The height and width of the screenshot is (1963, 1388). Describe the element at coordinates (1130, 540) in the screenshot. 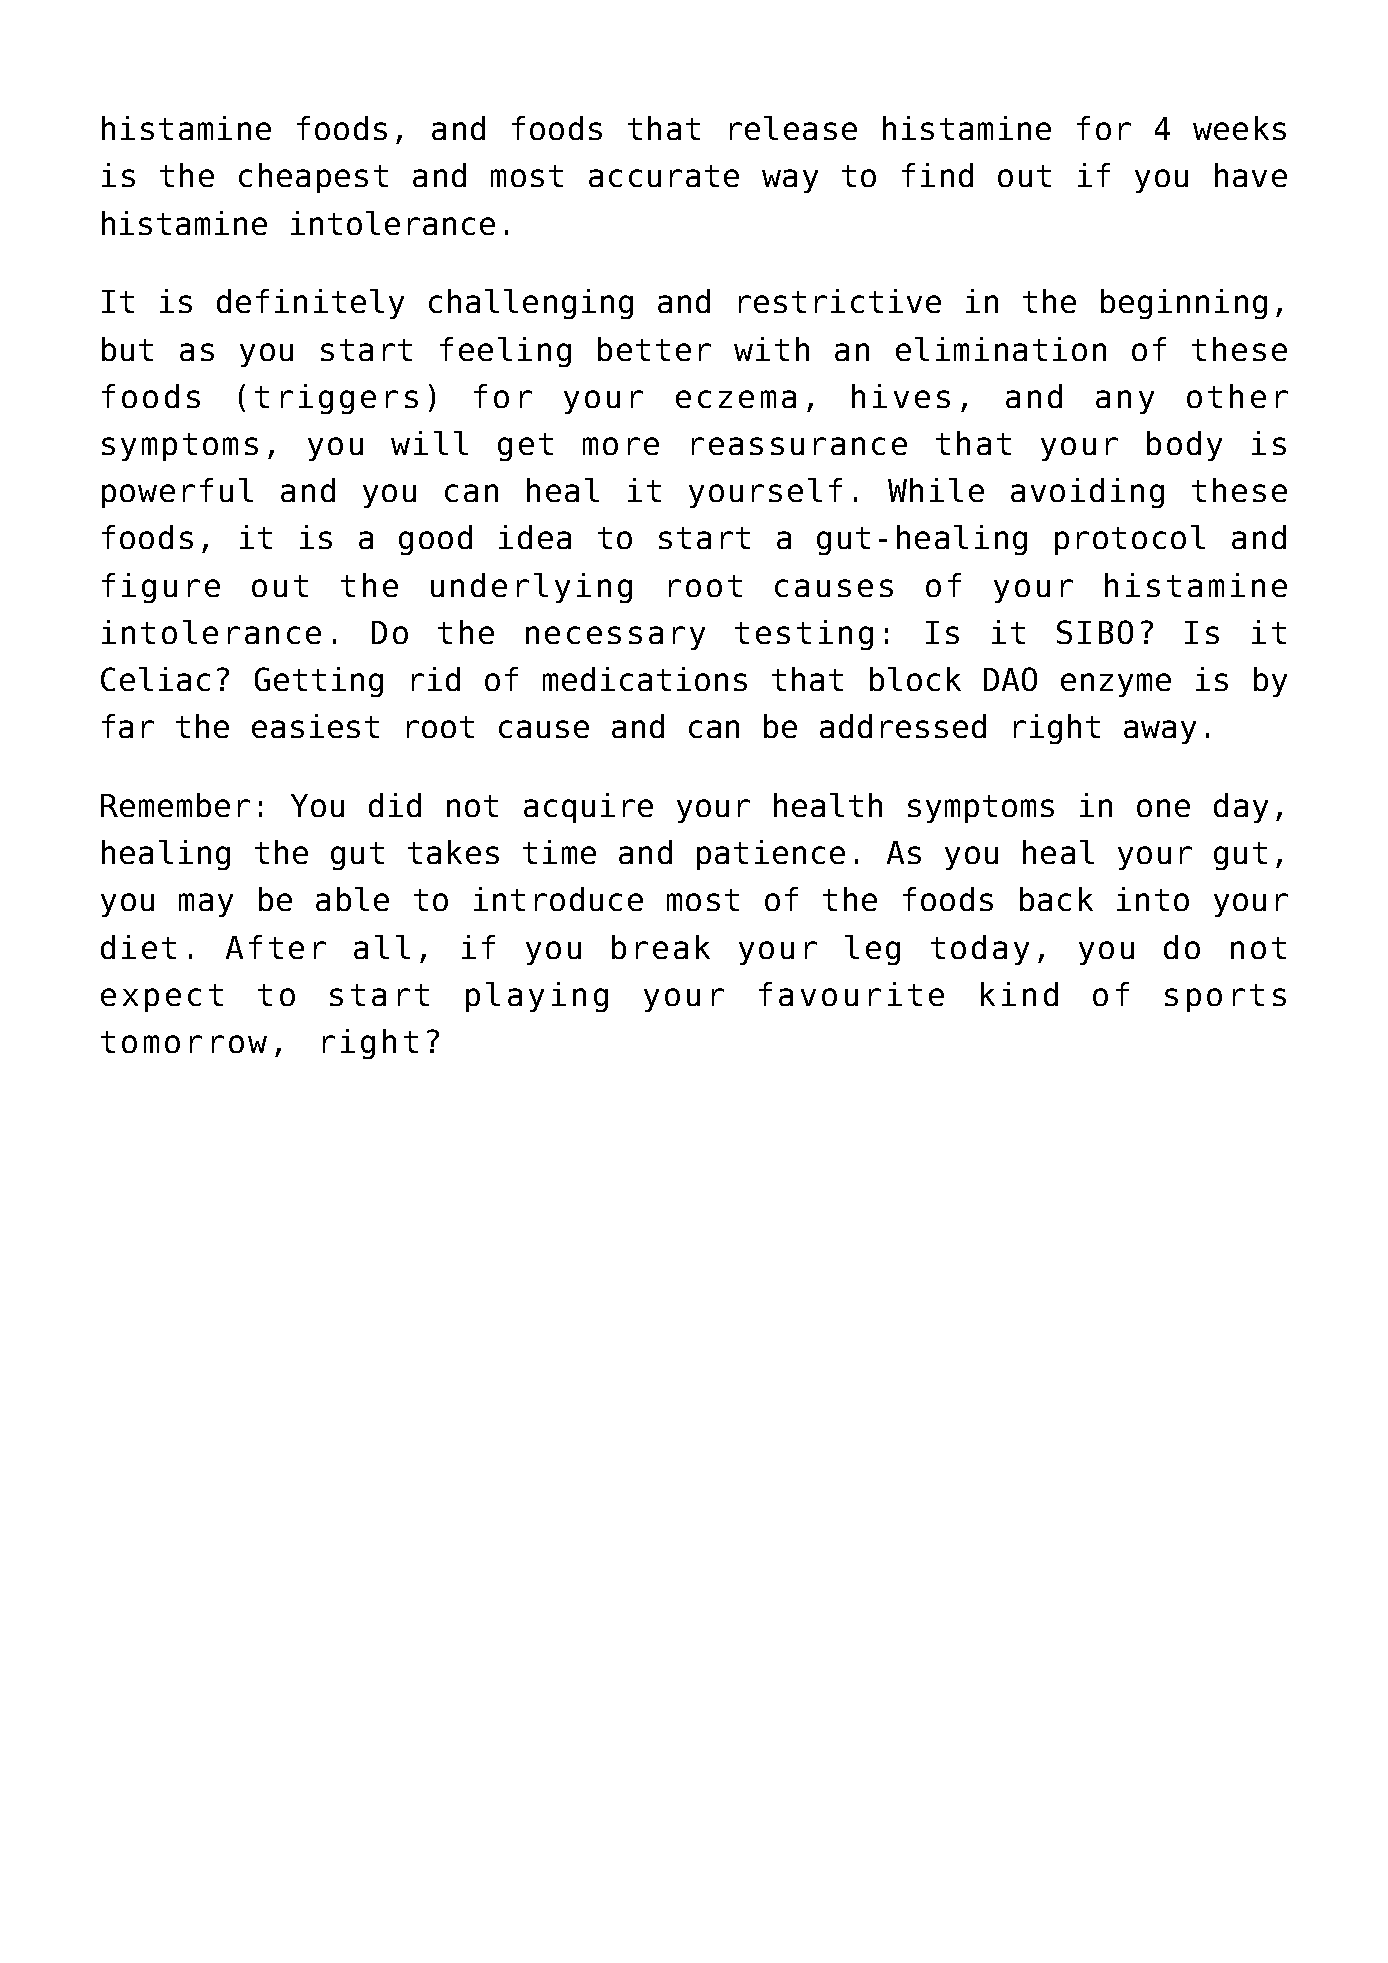

I see `protocol` at that location.
